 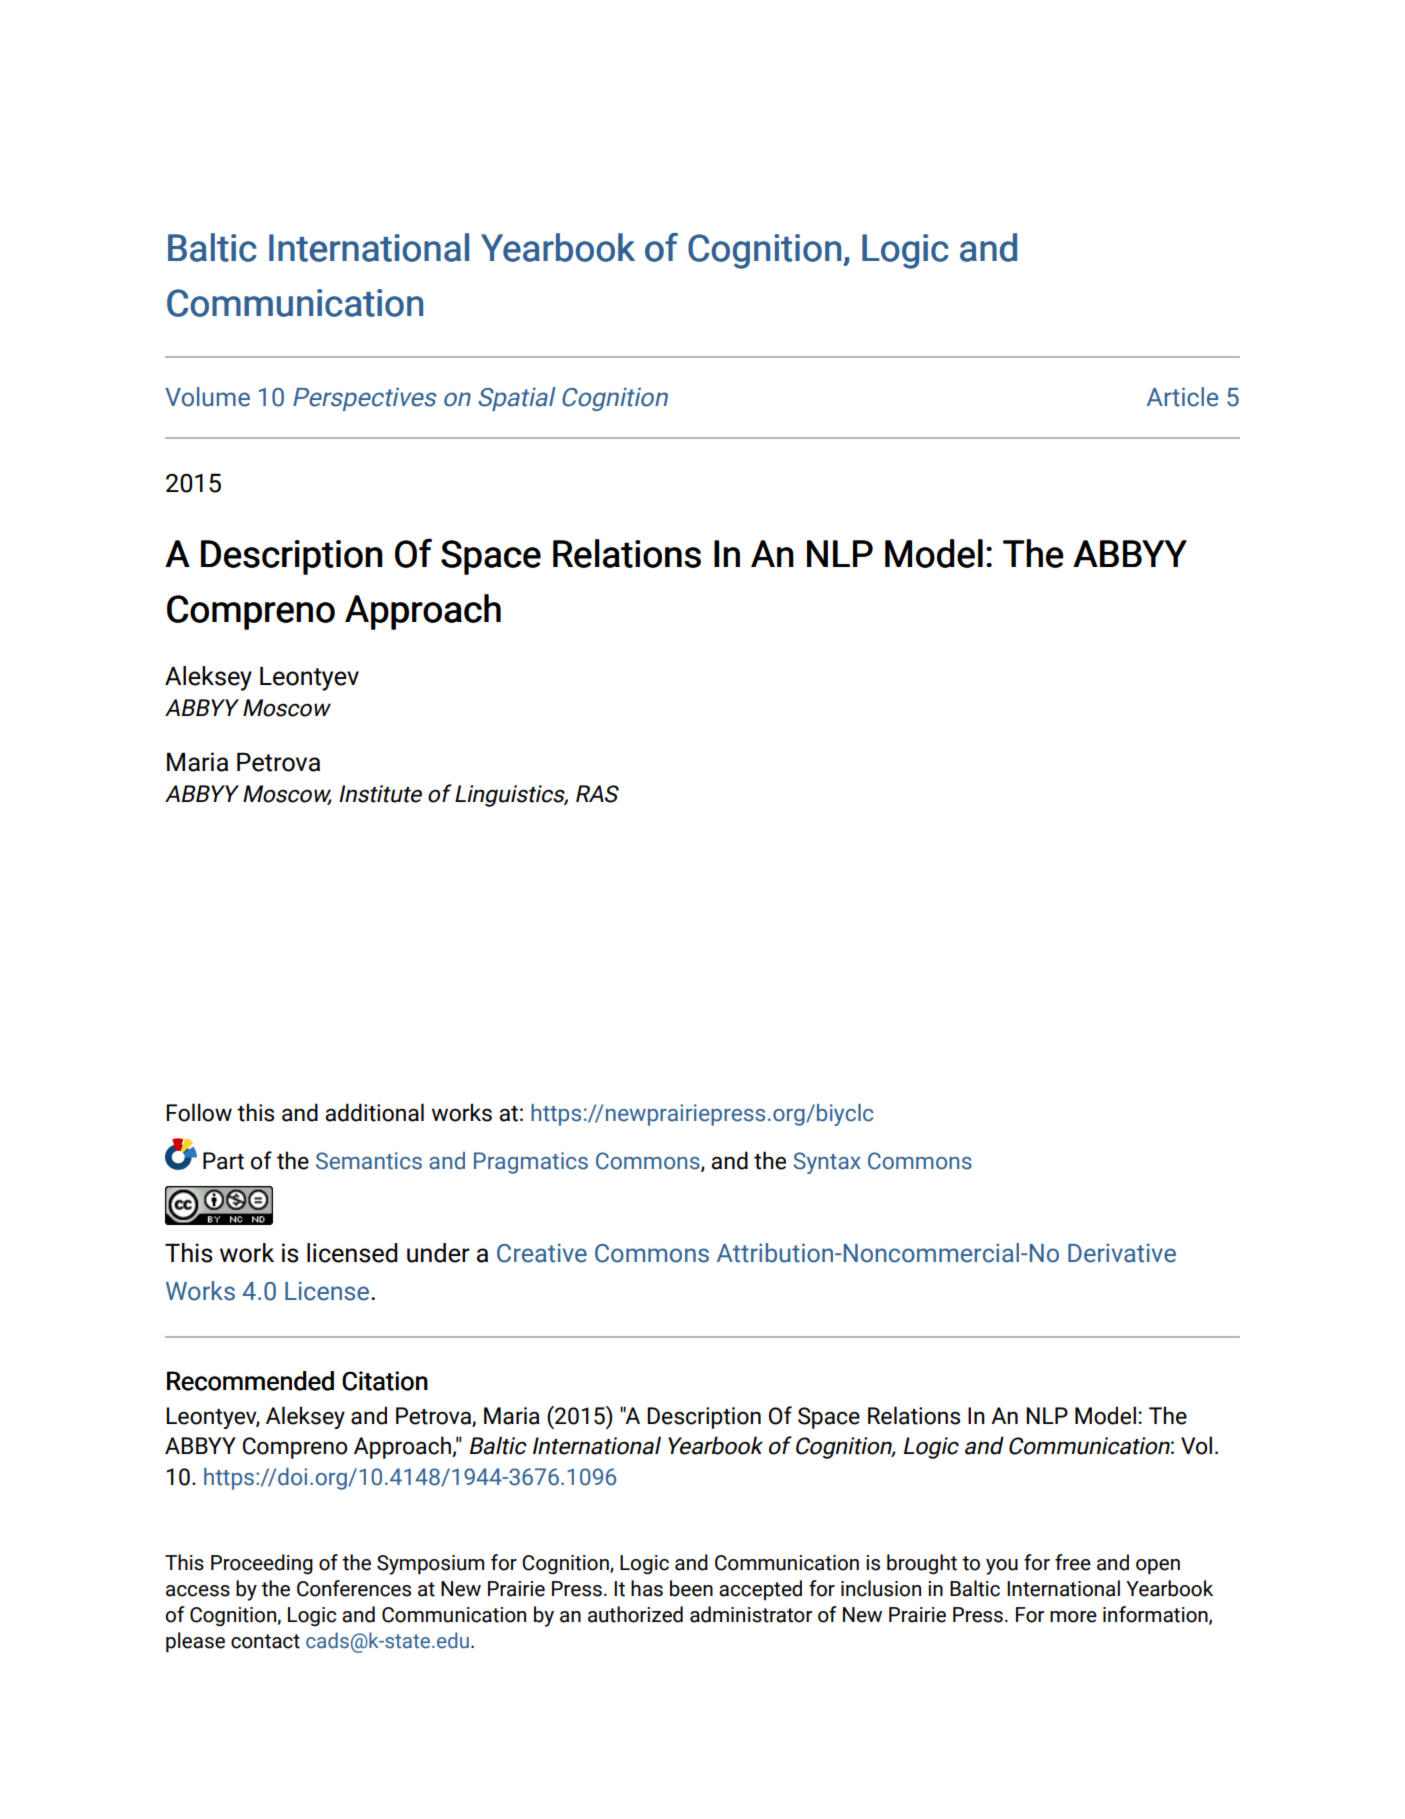 What do you see at coordinates (691, 1588) in the screenshot?
I see `been` at bounding box center [691, 1588].
